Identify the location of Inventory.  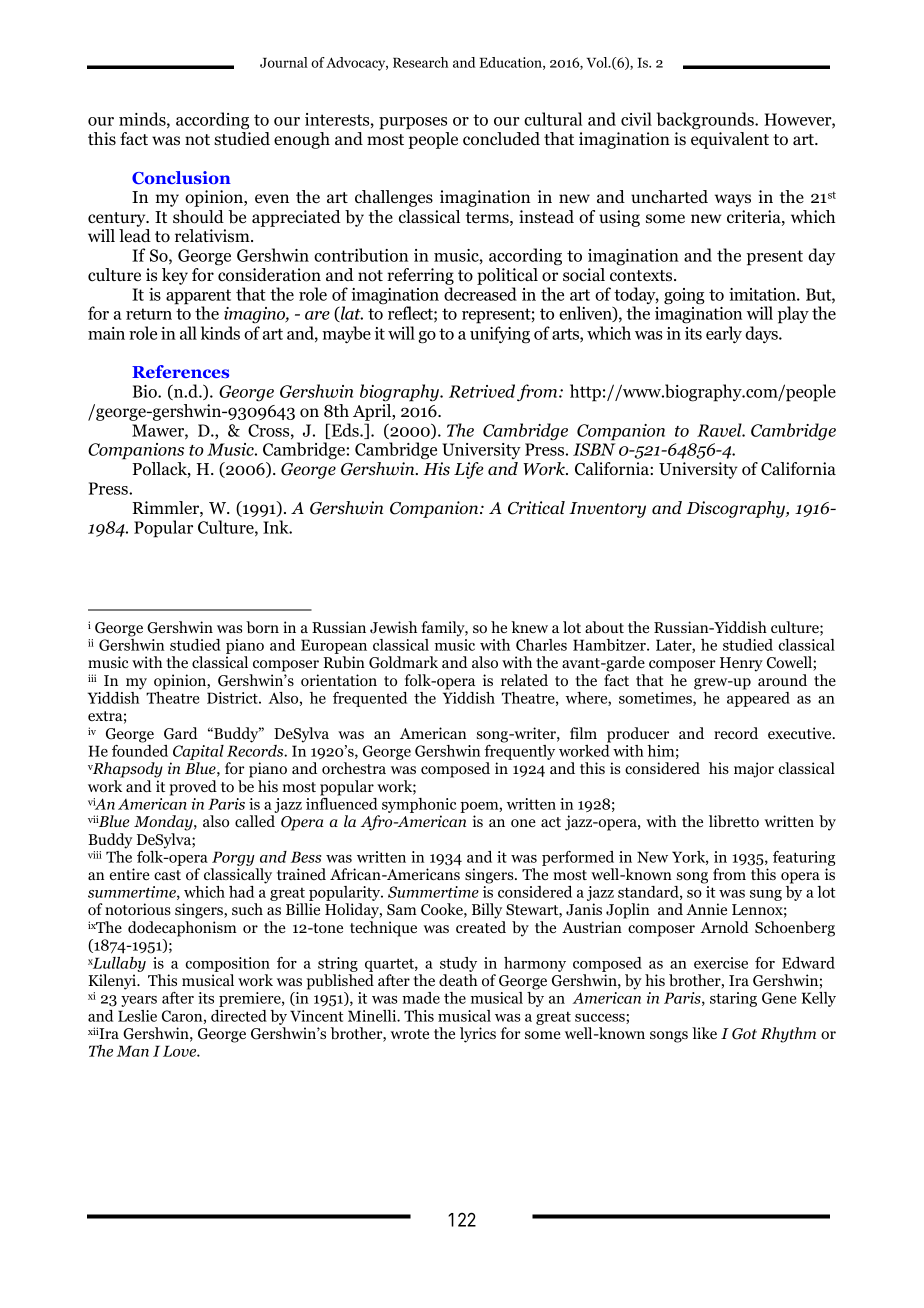
(607, 510).
